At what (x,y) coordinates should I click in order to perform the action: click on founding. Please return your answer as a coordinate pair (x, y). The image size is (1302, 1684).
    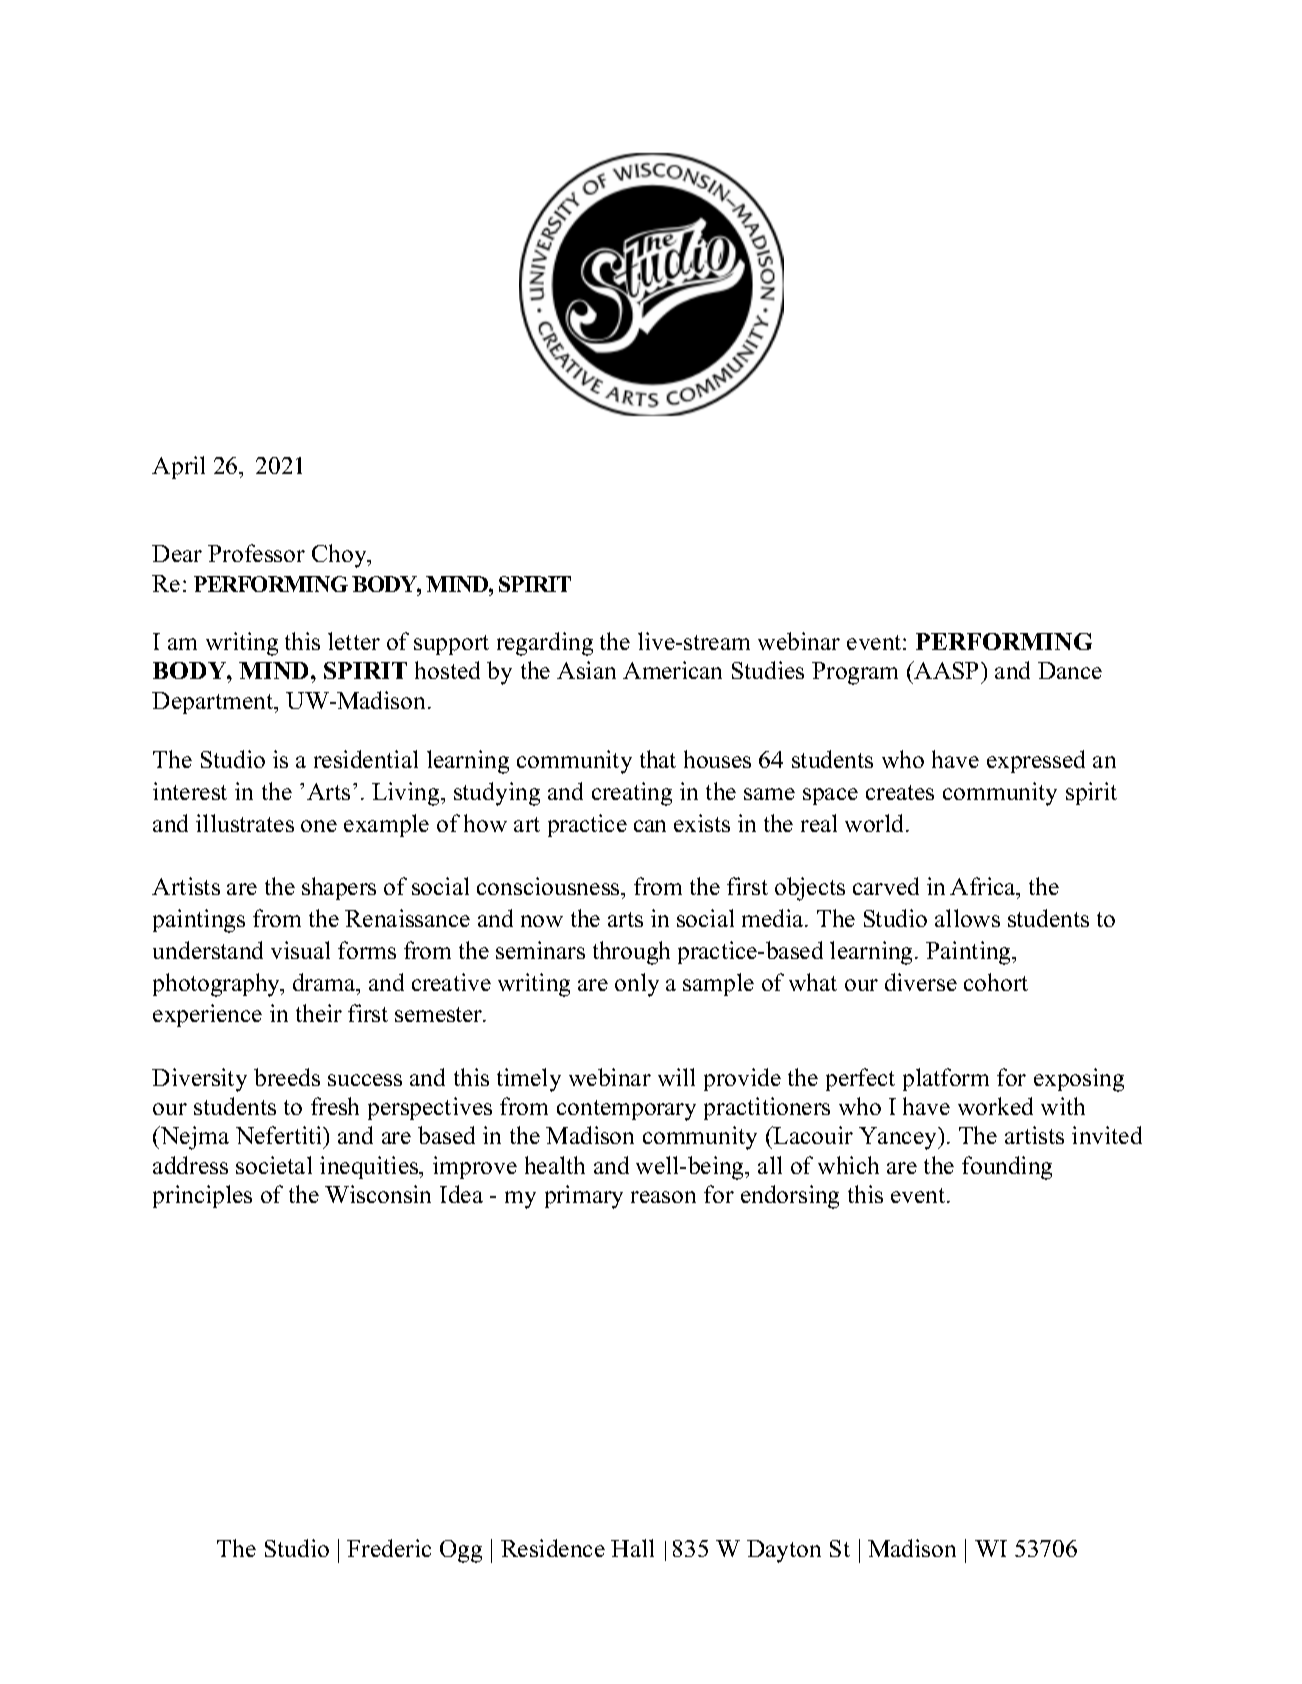
    Looking at the image, I should click on (1007, 1168).
